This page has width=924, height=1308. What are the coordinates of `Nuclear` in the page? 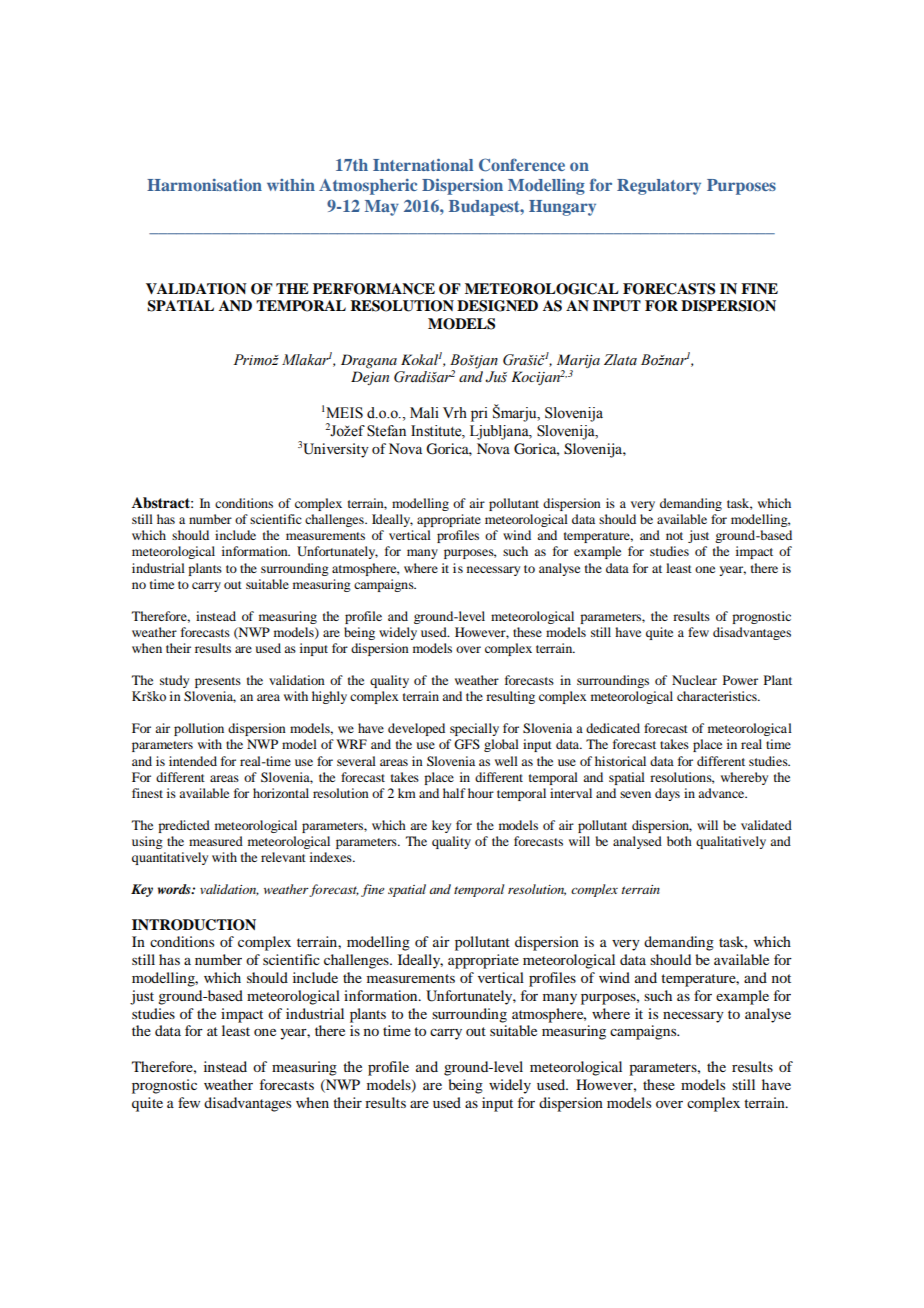 It's located at (694, 680).
